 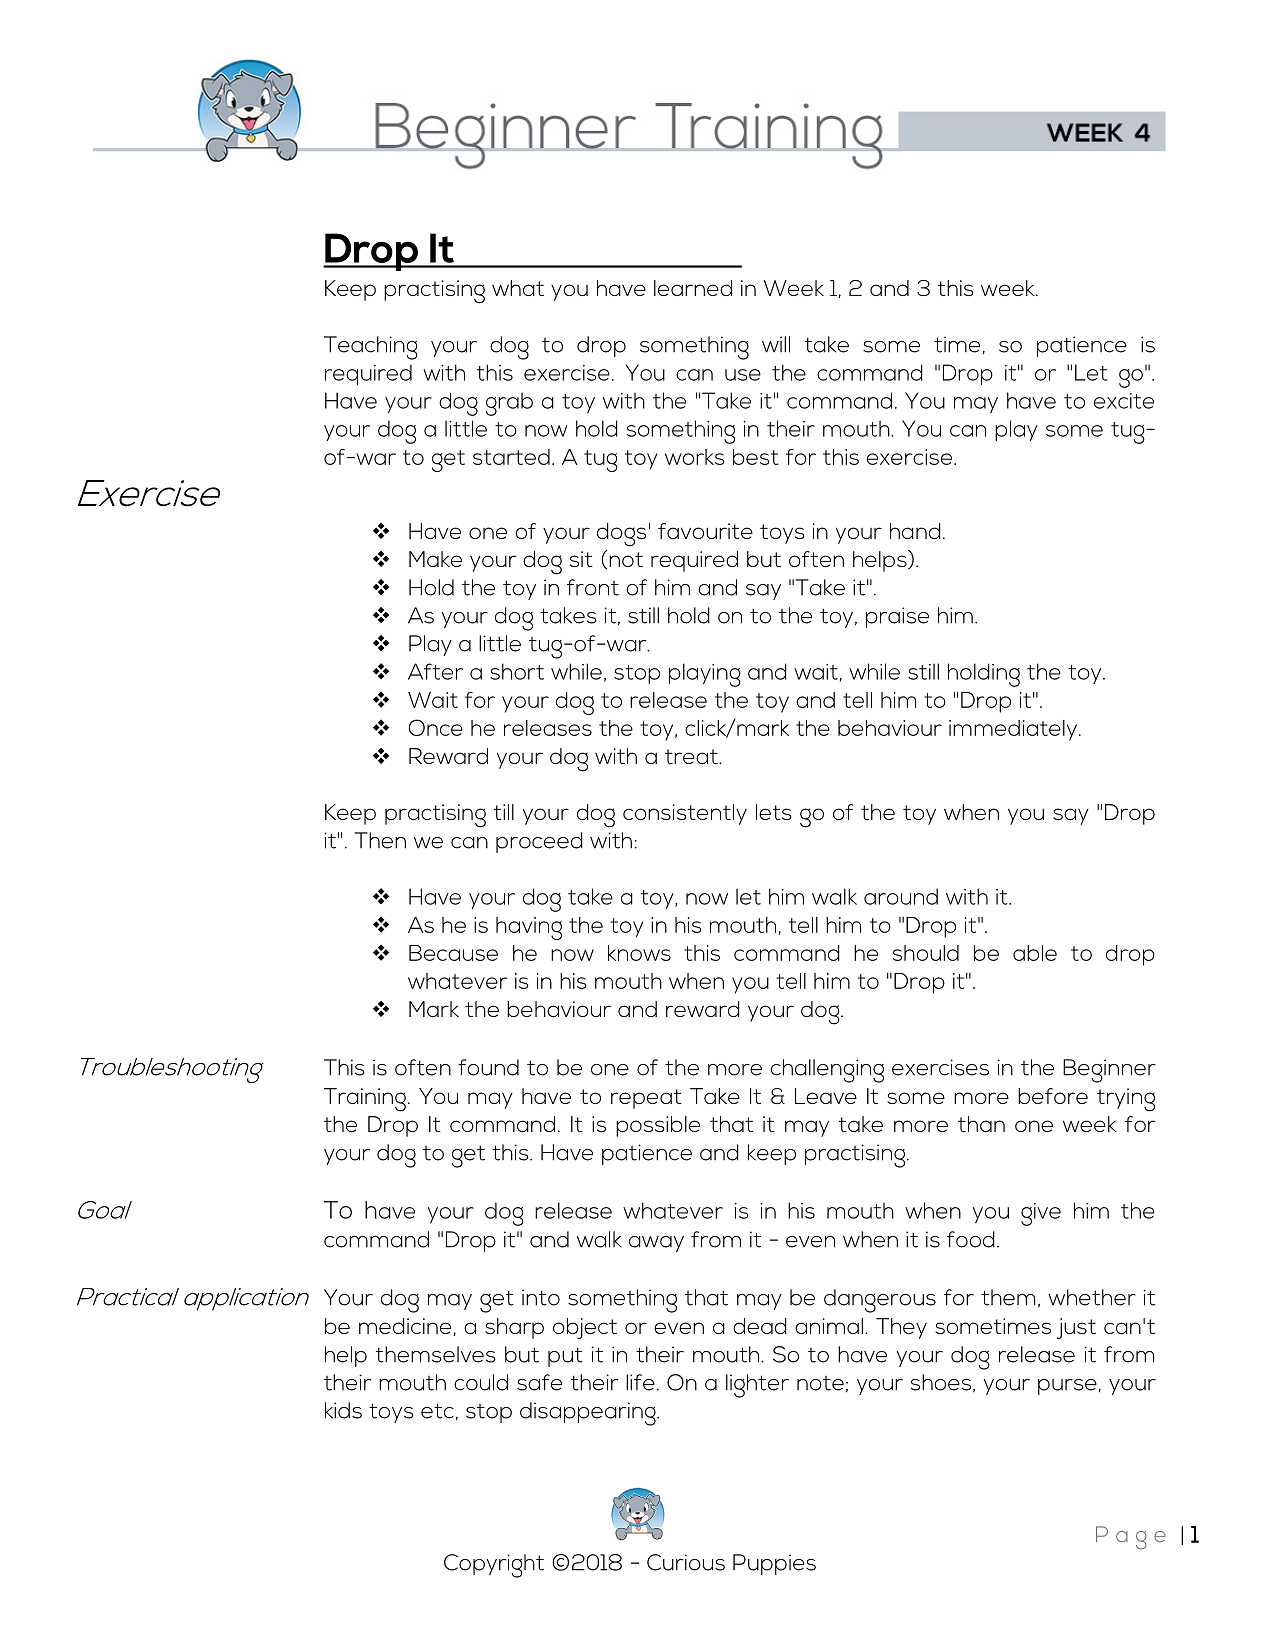 I want to click on immediately, so click(x=1014, y=730).
